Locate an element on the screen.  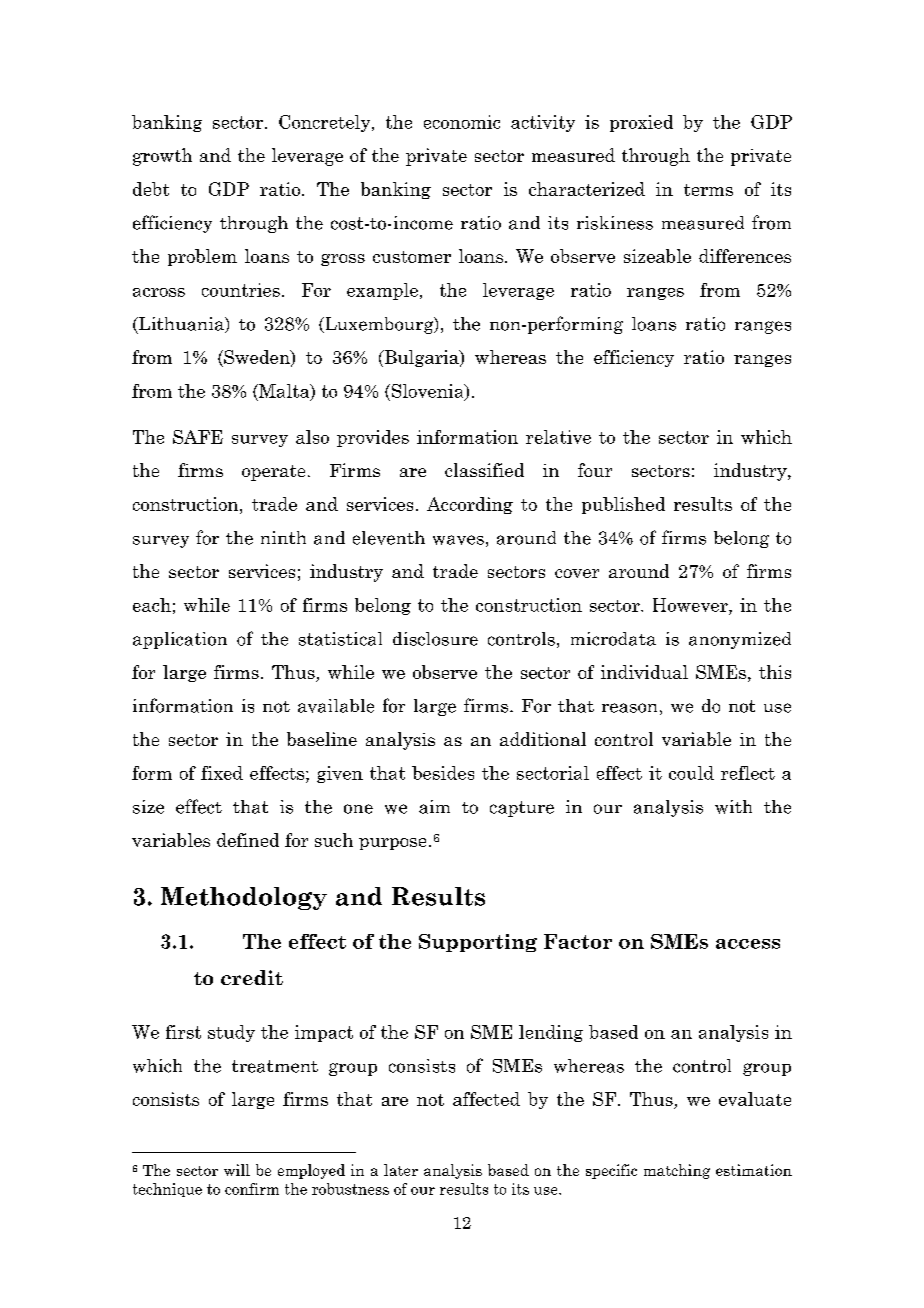
later is located at coordinates (401, 1170).
